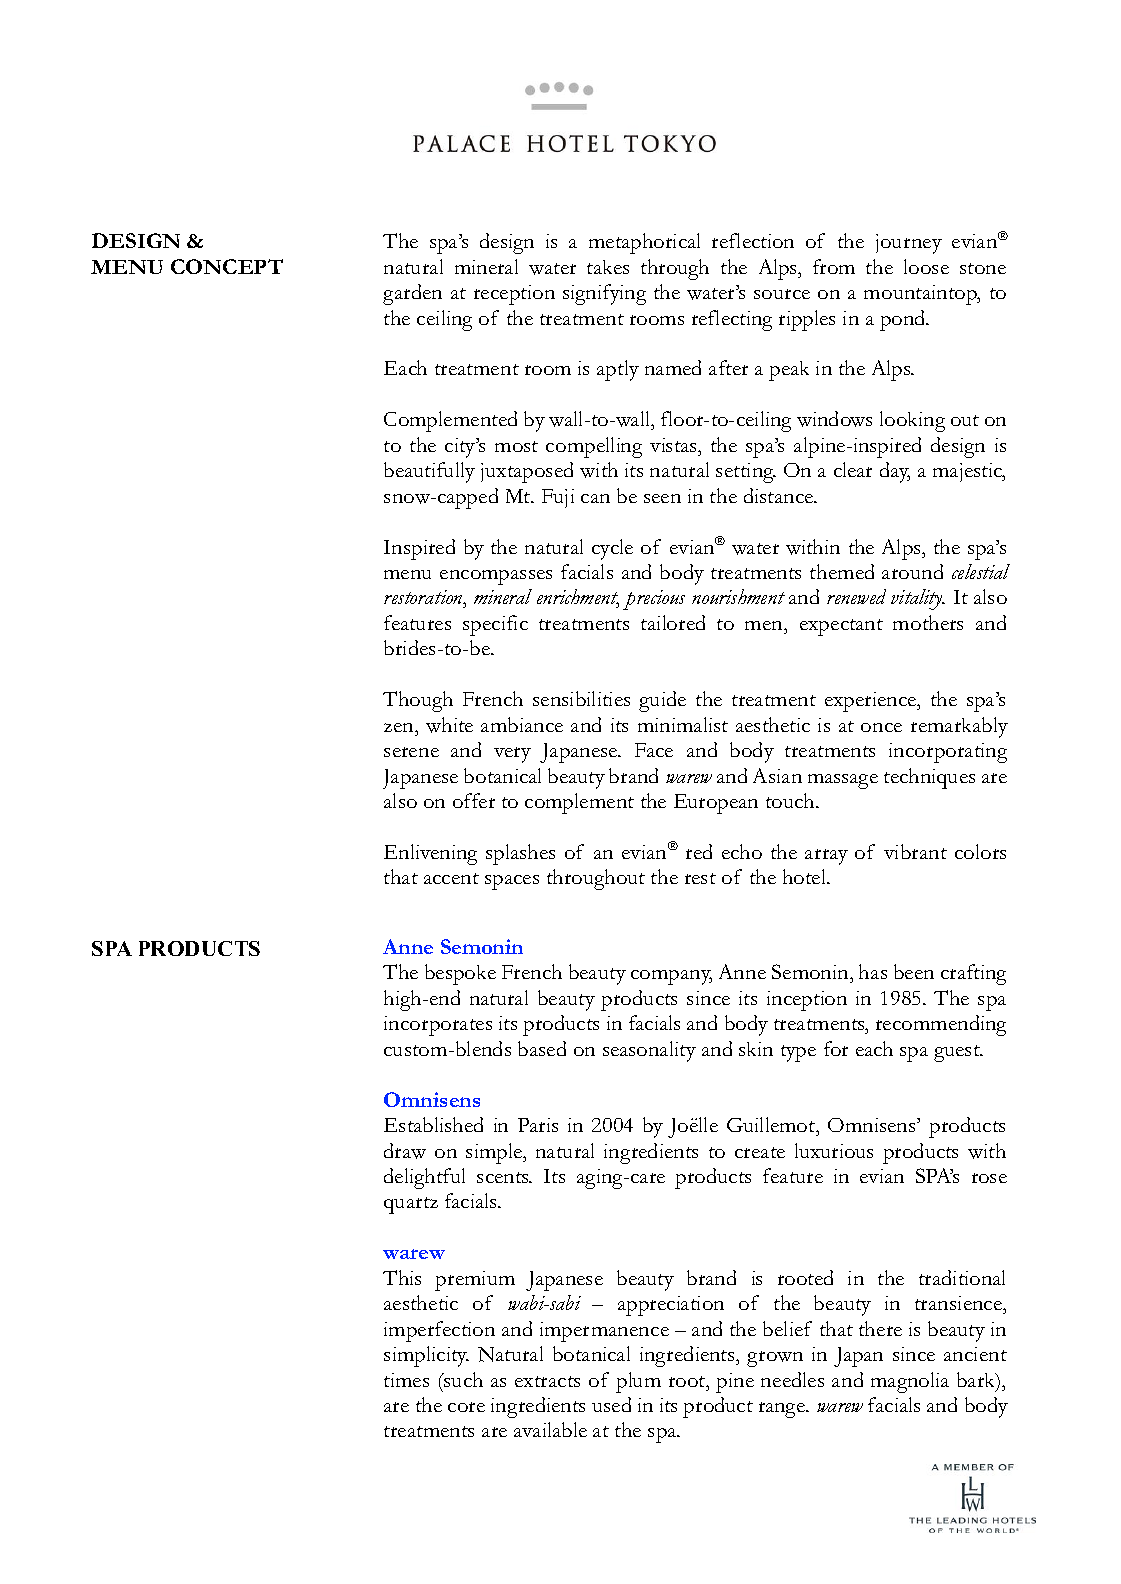 Image resolution: width=1121 pixels, height=1584 pixels. Describe the element at coordinates (928, 622) in the document. I see `mothers` at that location.
